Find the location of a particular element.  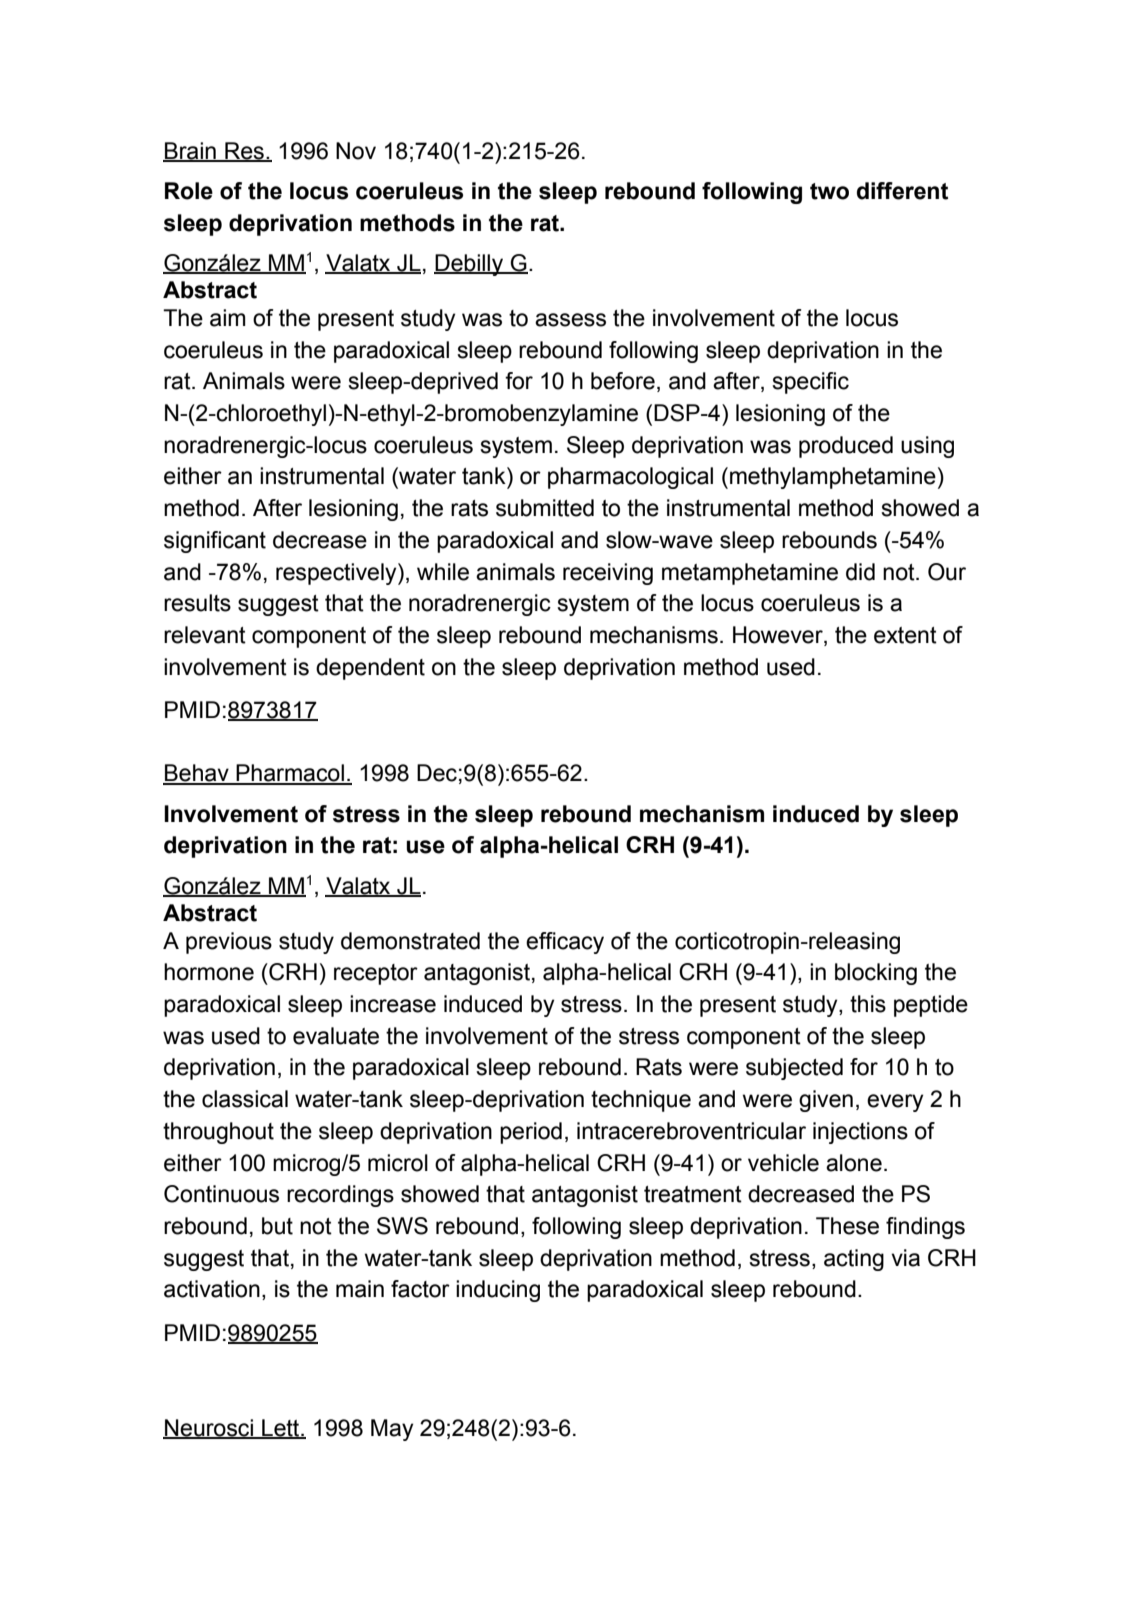

Neurosci is located at coordinates (209, 1429).
